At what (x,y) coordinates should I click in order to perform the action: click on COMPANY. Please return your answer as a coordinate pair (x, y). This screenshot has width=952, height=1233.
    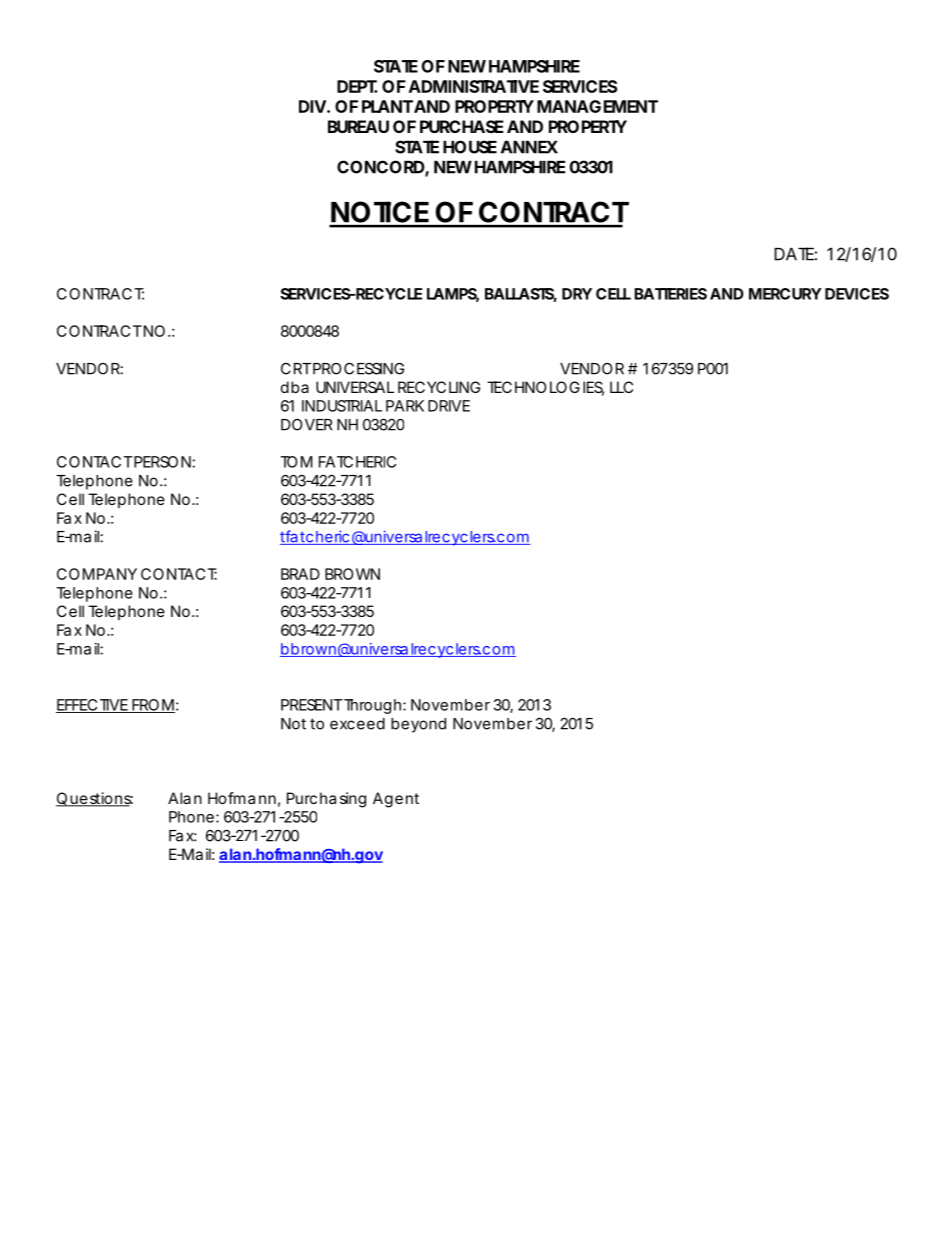
    Looking at the image, I should click on (97, 574).
